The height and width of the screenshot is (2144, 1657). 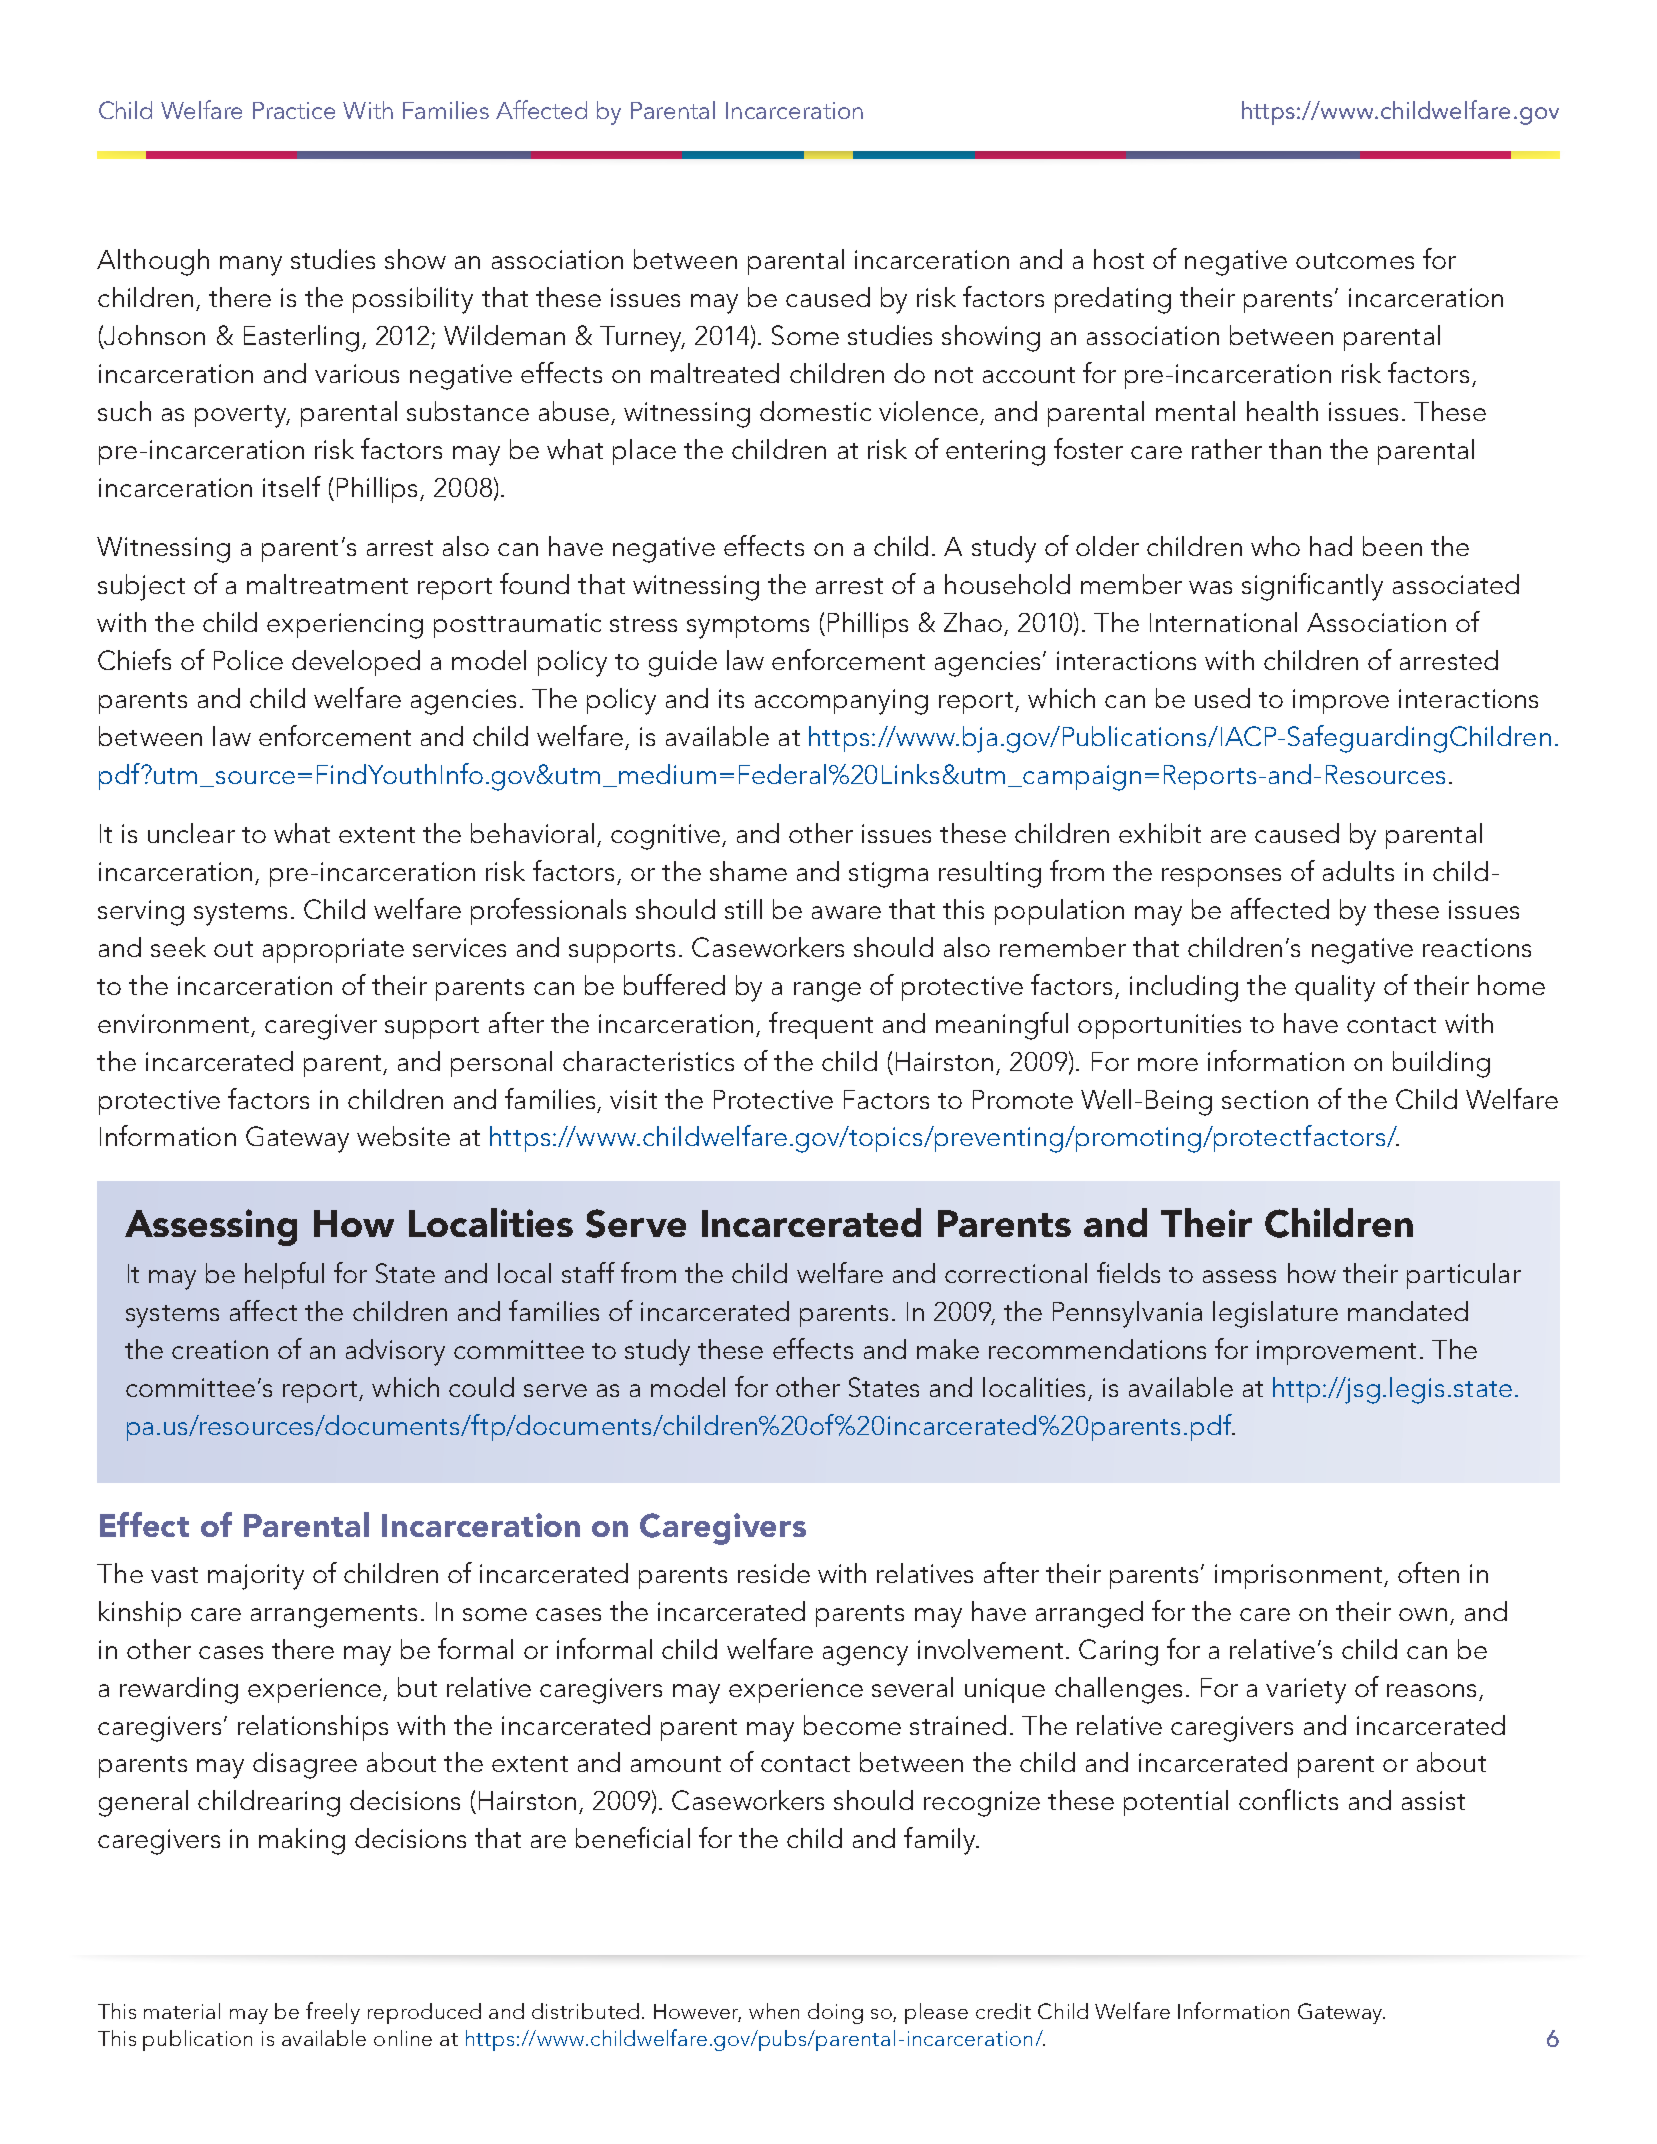 What do you see at coordinates (774, 1573) in the screenshot?
I see `reside` at bounding box center [774, 1573].
